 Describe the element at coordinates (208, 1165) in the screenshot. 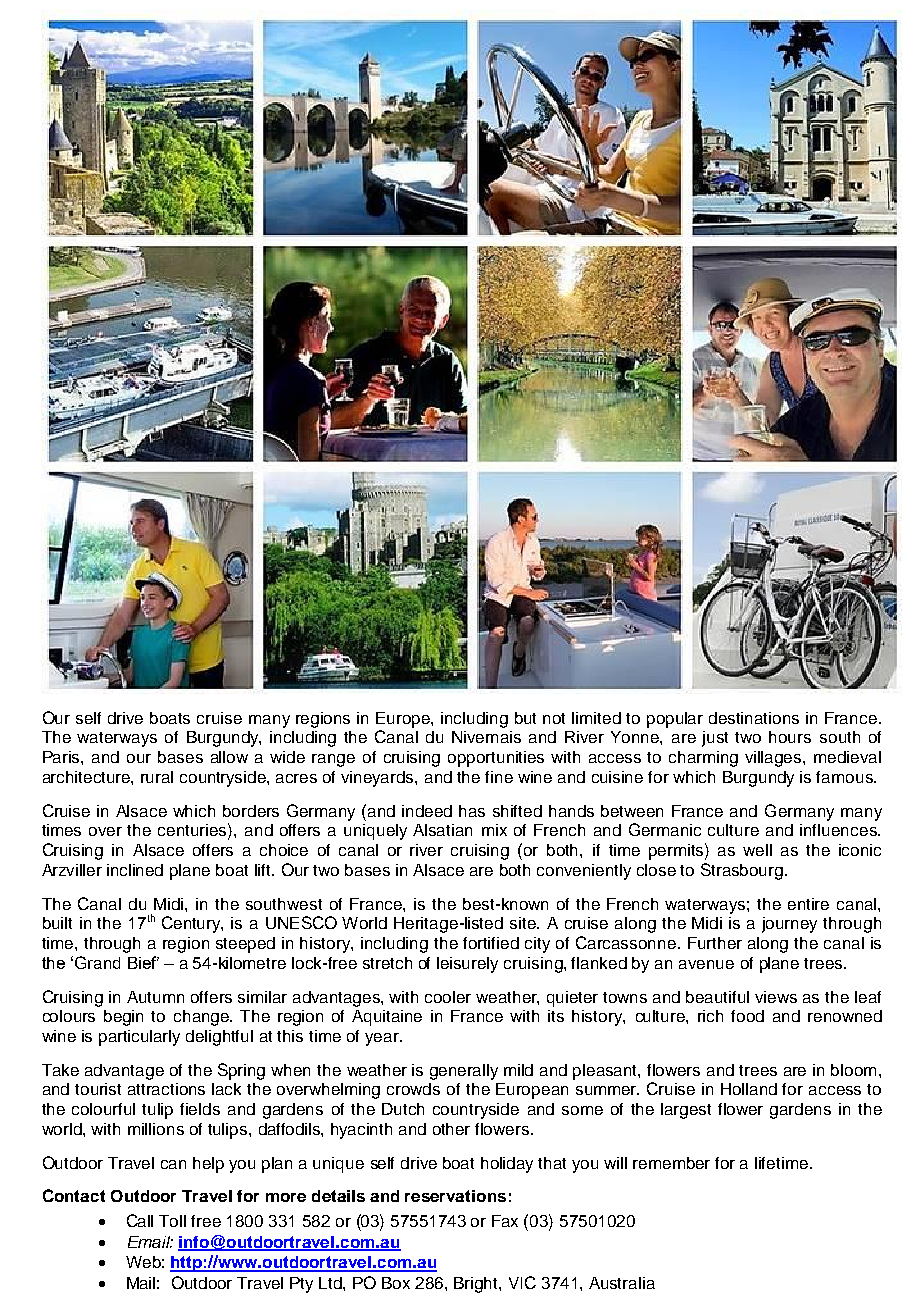

I see `help` at that location.
